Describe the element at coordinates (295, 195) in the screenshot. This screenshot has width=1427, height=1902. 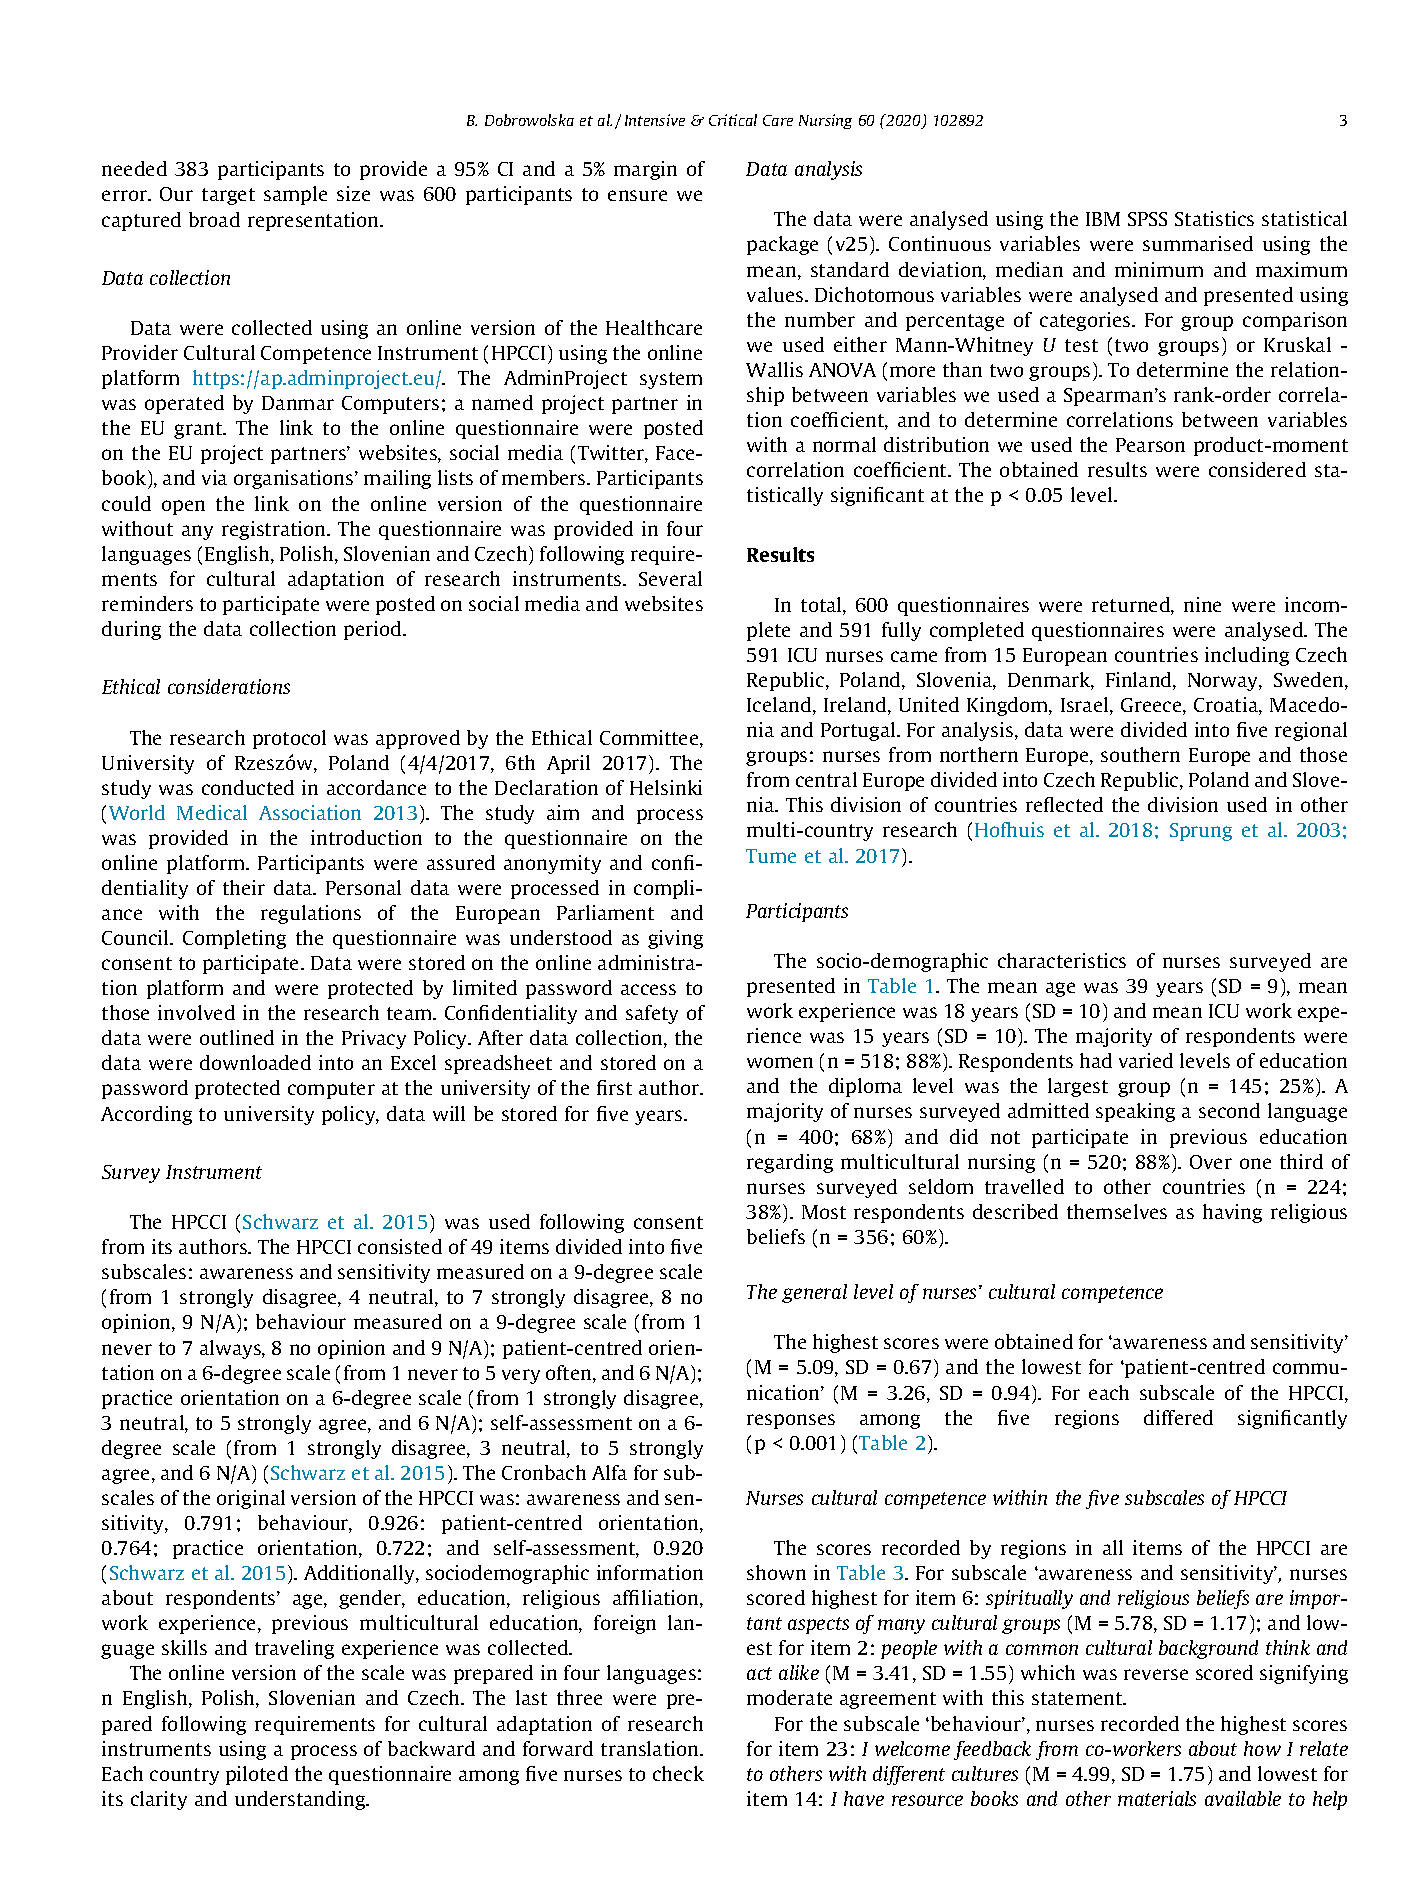
I see `sample` at that location.
